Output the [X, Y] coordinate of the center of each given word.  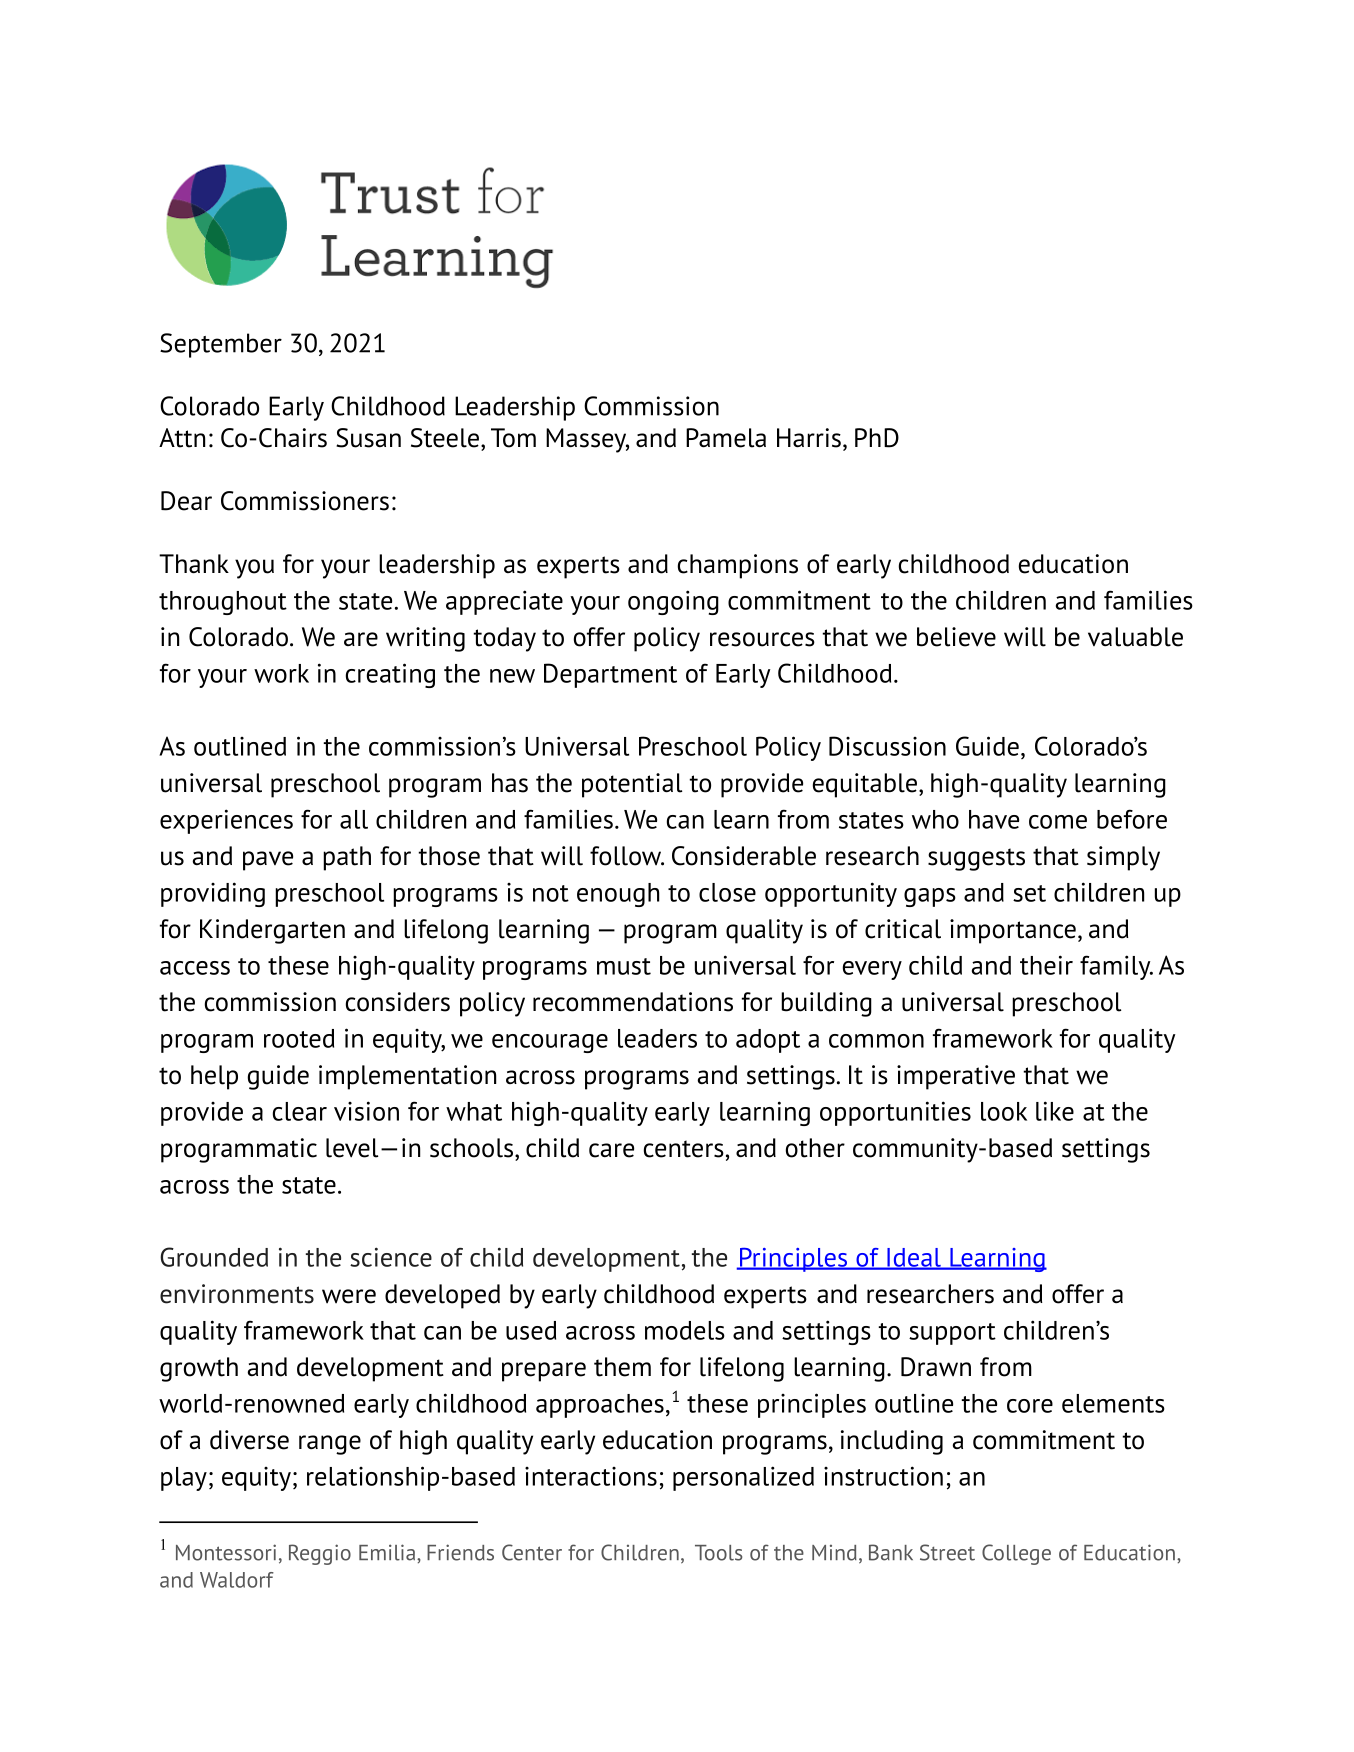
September [221, 345]
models [685, 1330]
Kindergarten [272, 931]
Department [610, 675]
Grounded [214, 1257]
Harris [809, 438]
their [1046, 965]
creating [390, 675]
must [624, 966]
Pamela [726, 438]
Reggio [320, 1554]
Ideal [914, 1258]
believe [956, 637]
